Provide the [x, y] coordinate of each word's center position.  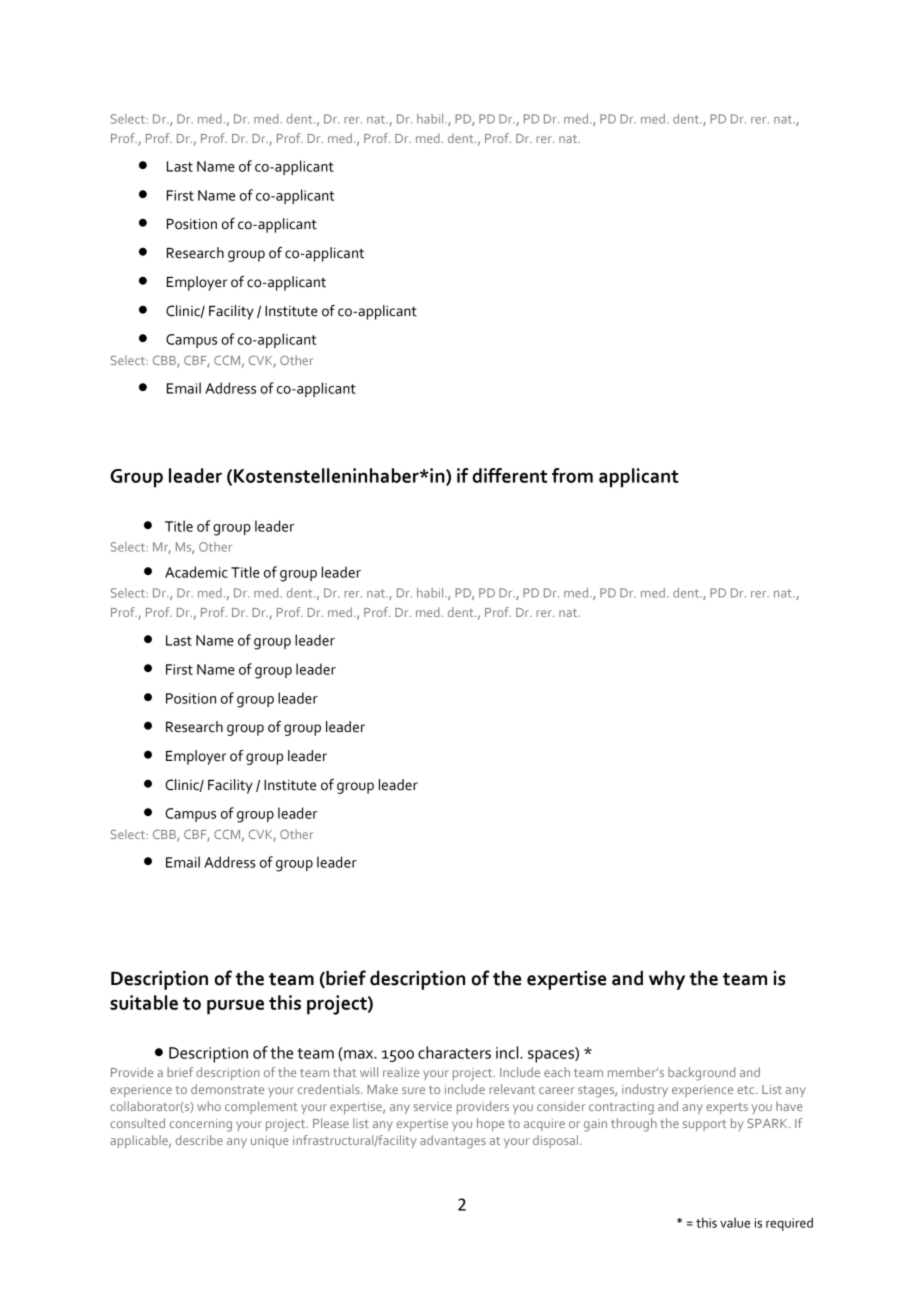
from [572, 475]
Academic [196, 572]
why [667, 980]
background [701, 1074]
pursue [235, 1007]
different [509, 475]
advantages [453, 1142]
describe [199, 1140]
